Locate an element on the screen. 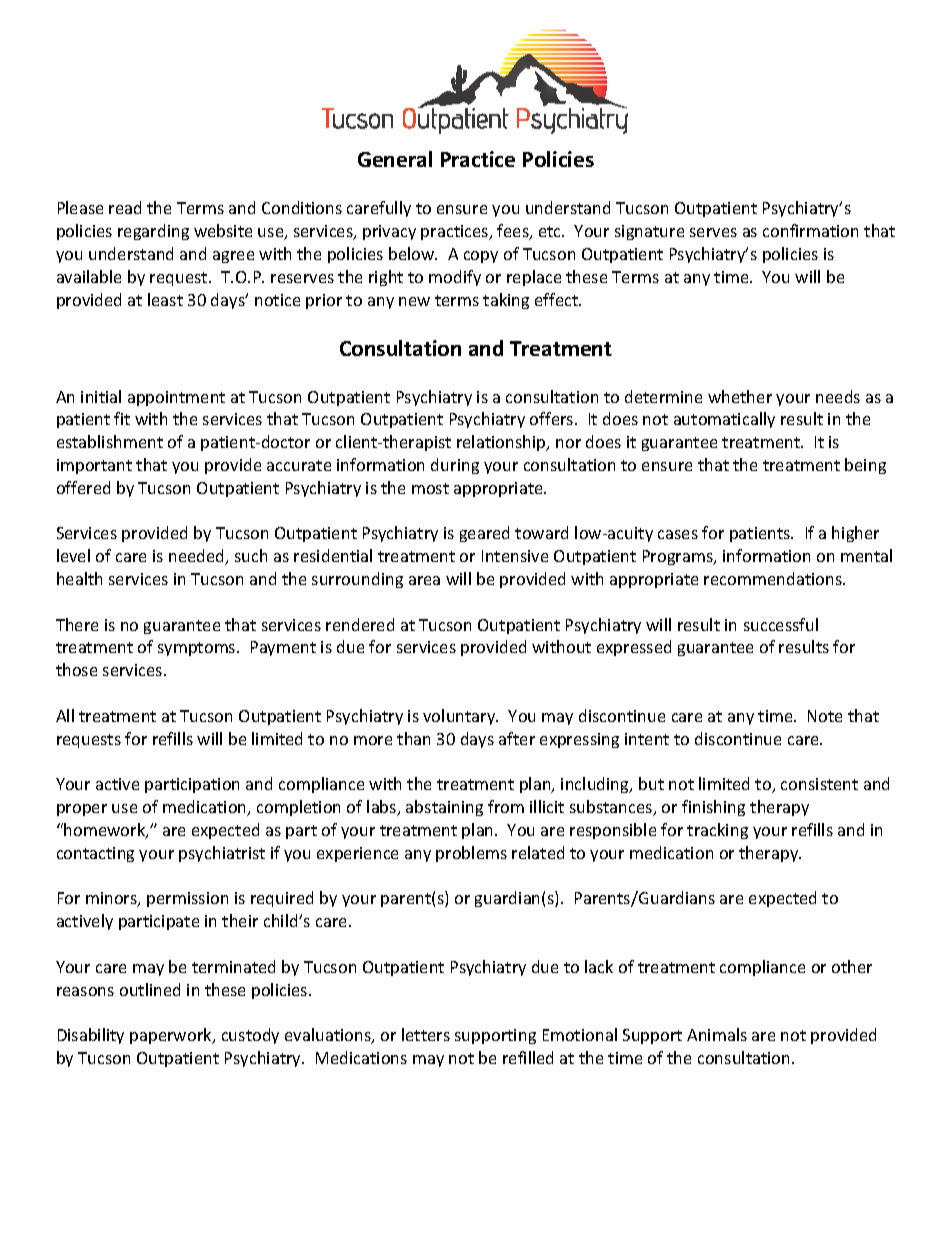 This screenshot has height=1233, width=952. consistent is located at coordinates (819, 784).
